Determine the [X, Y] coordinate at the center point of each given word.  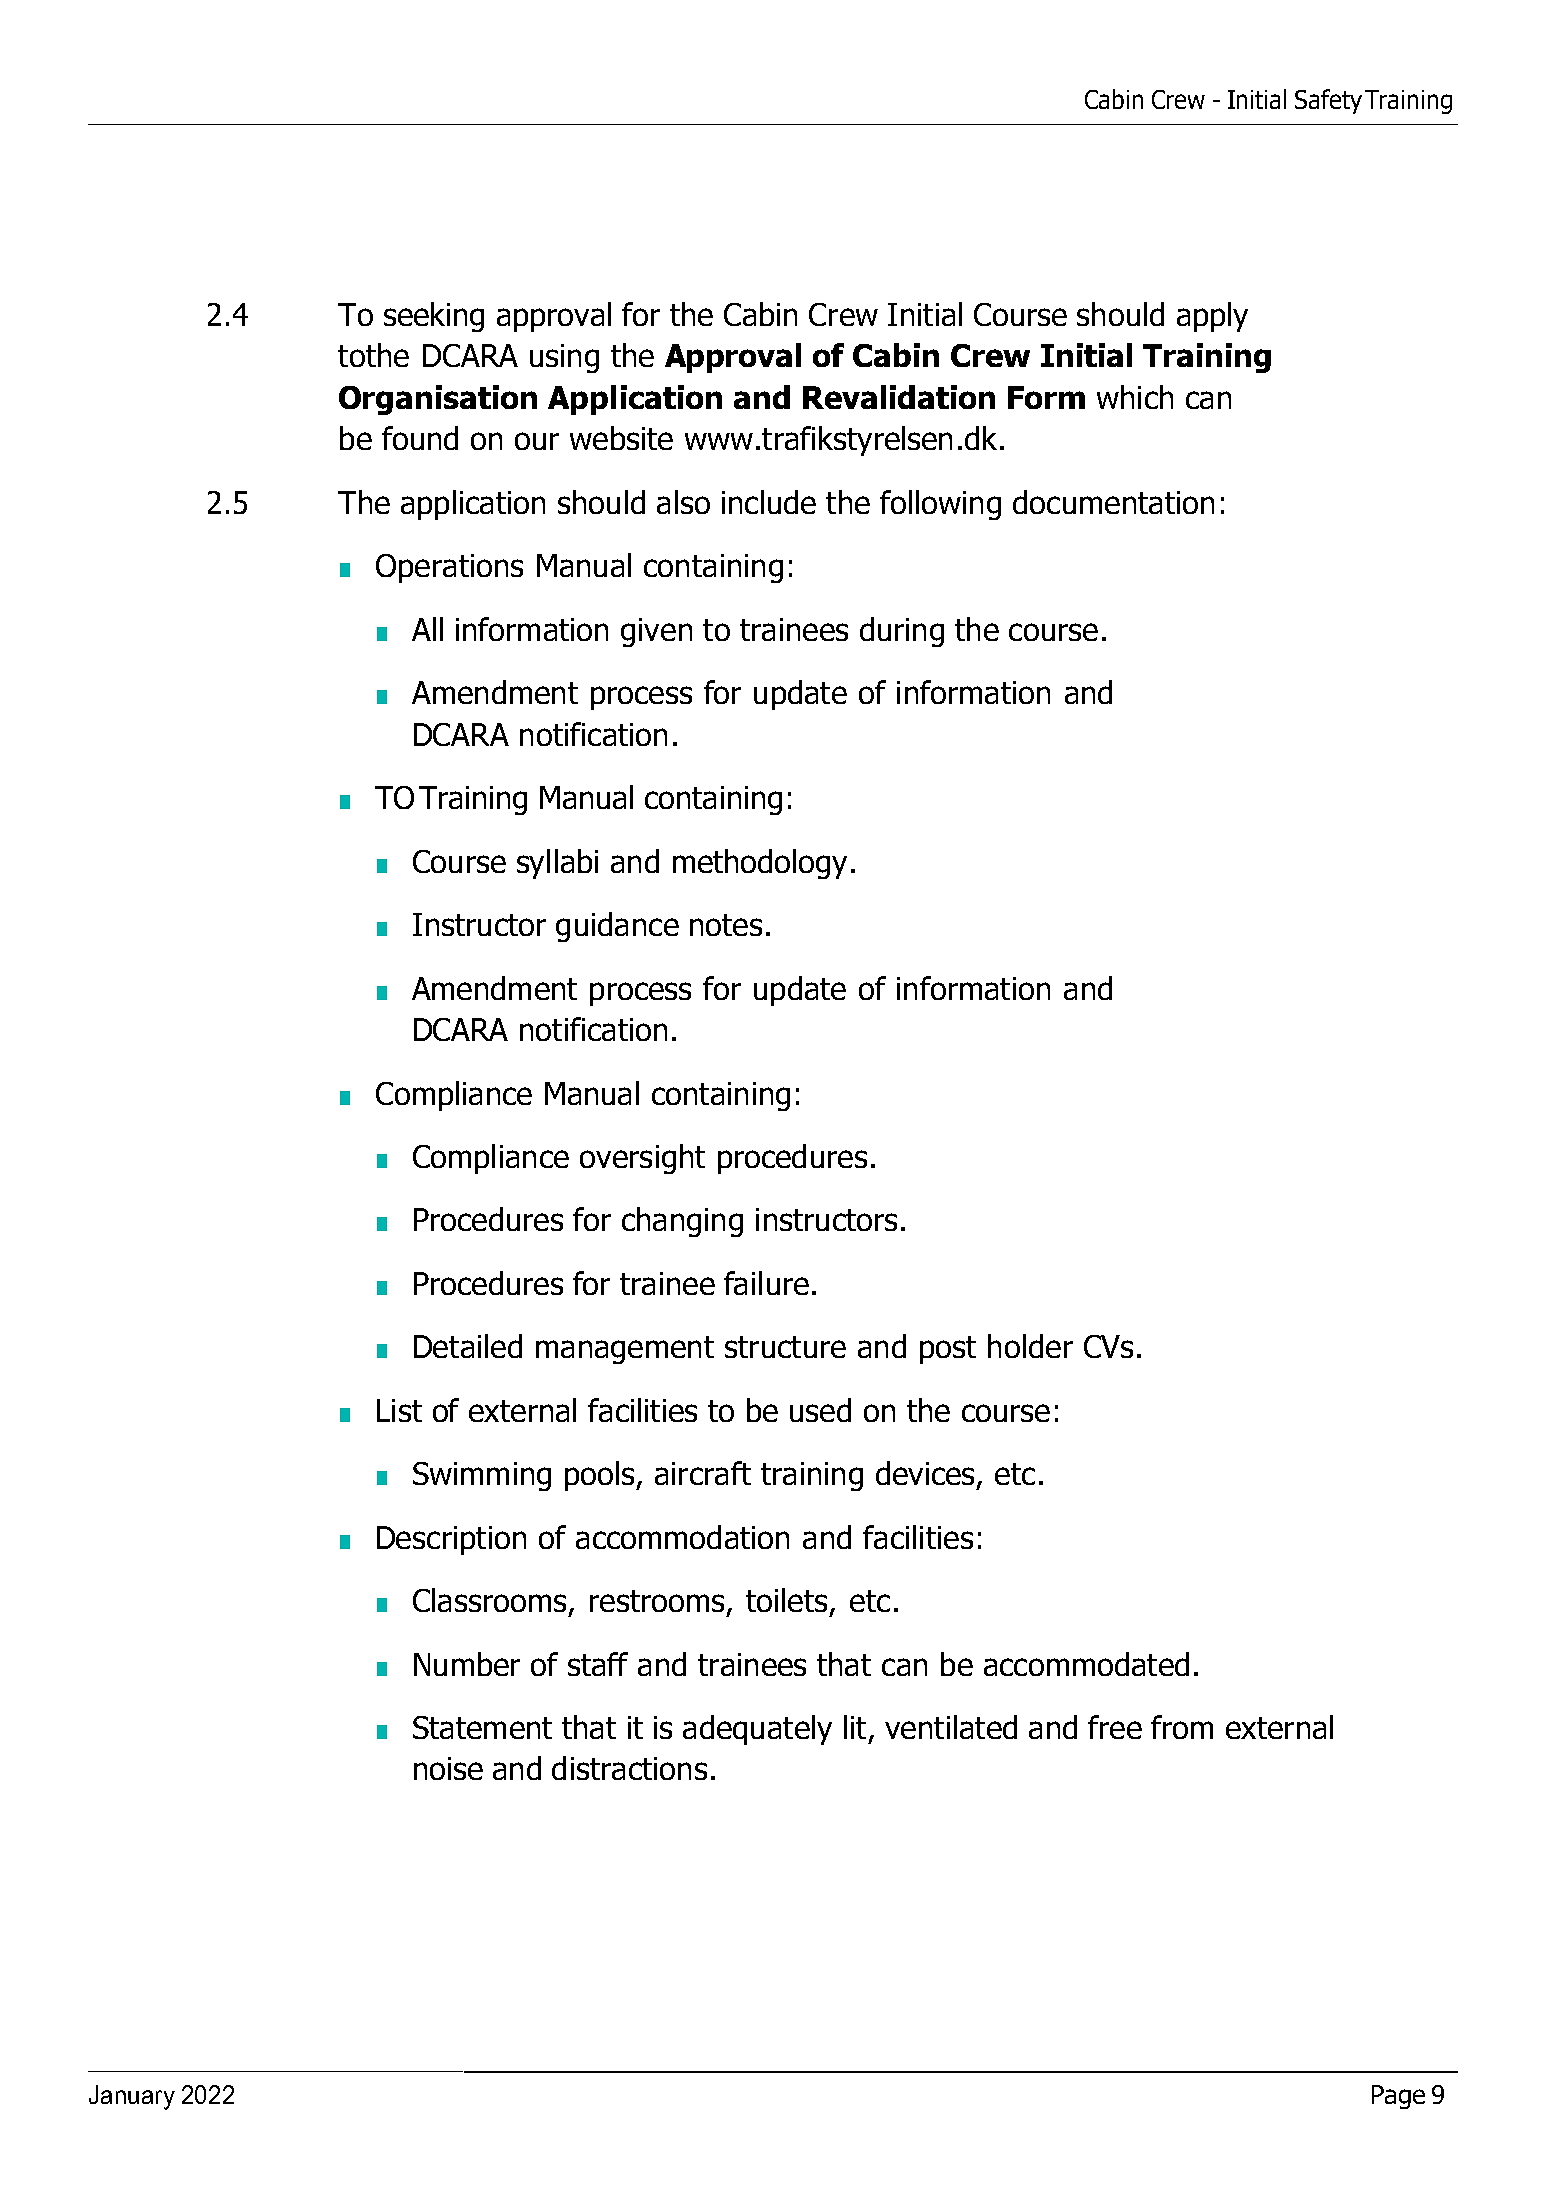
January [132, 2097]
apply [1212, 317]
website [621, 438]
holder [1030, 1346]
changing [682, 1222]
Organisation [438, 400]
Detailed [468, 1346]
